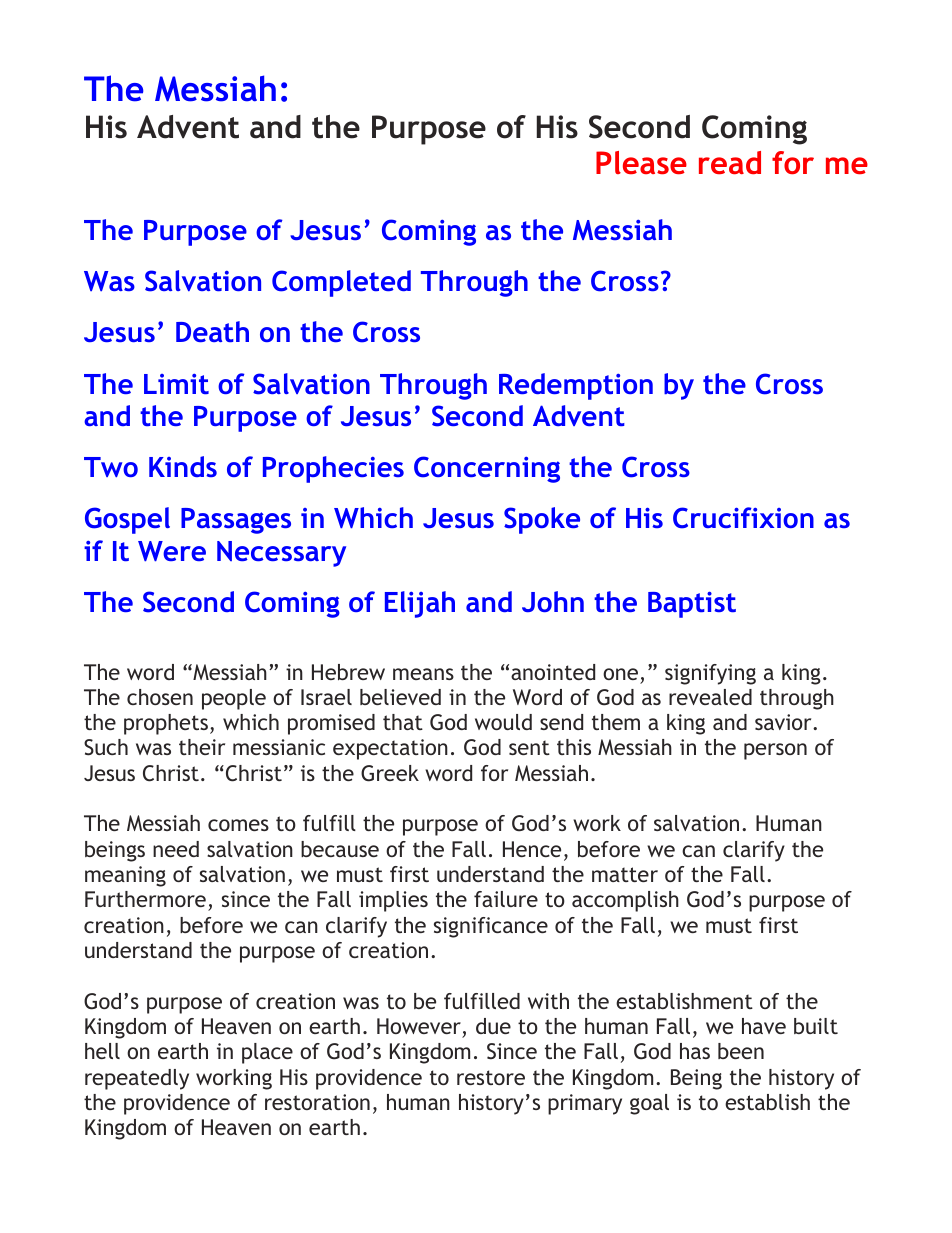 This document has height=1233, width=952. What do you see at coordinates (641, 162) in the document?
I see `Please` at bounding box center [641, 162].
